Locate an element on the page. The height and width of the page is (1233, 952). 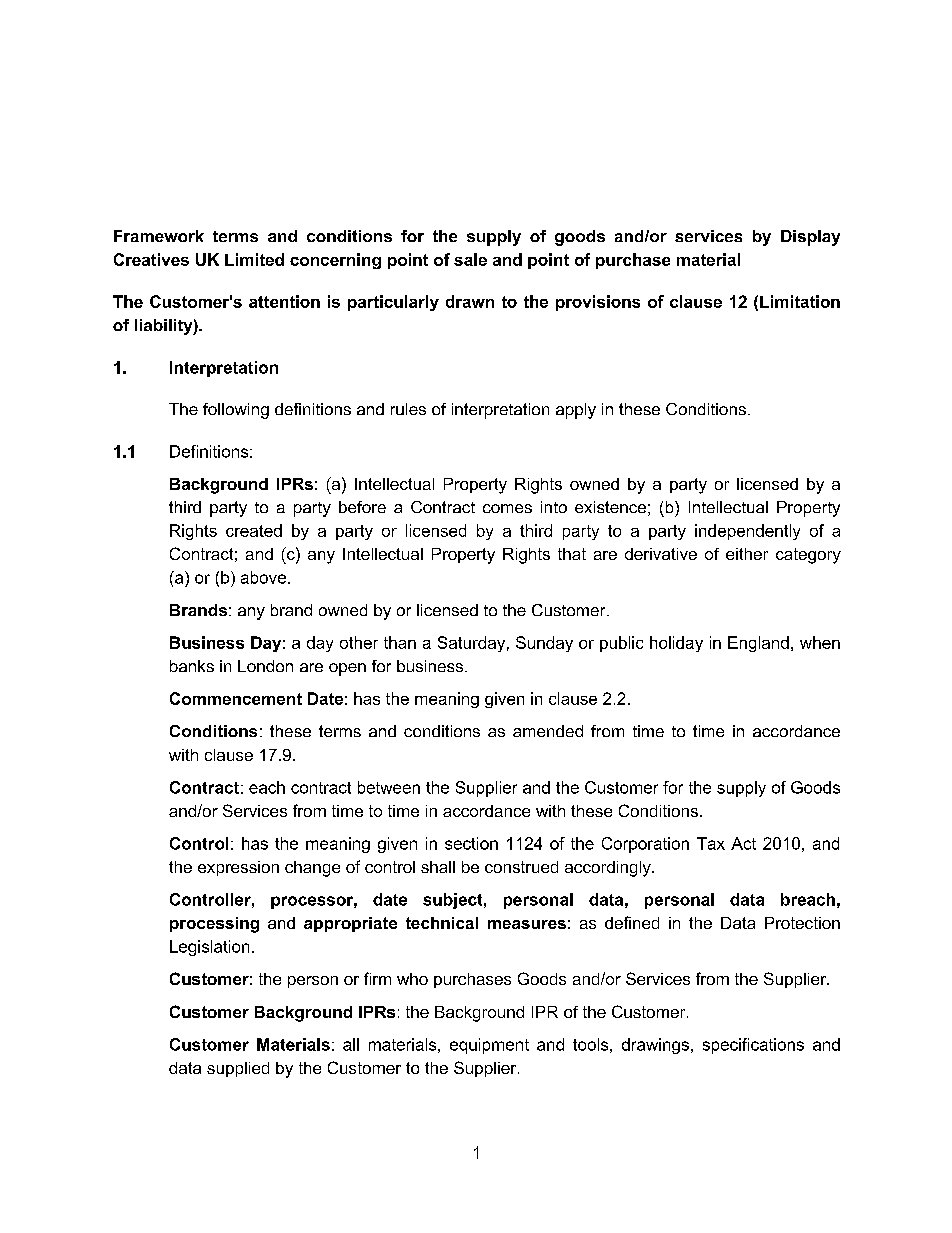
created is located at coordinates (254, 530).
